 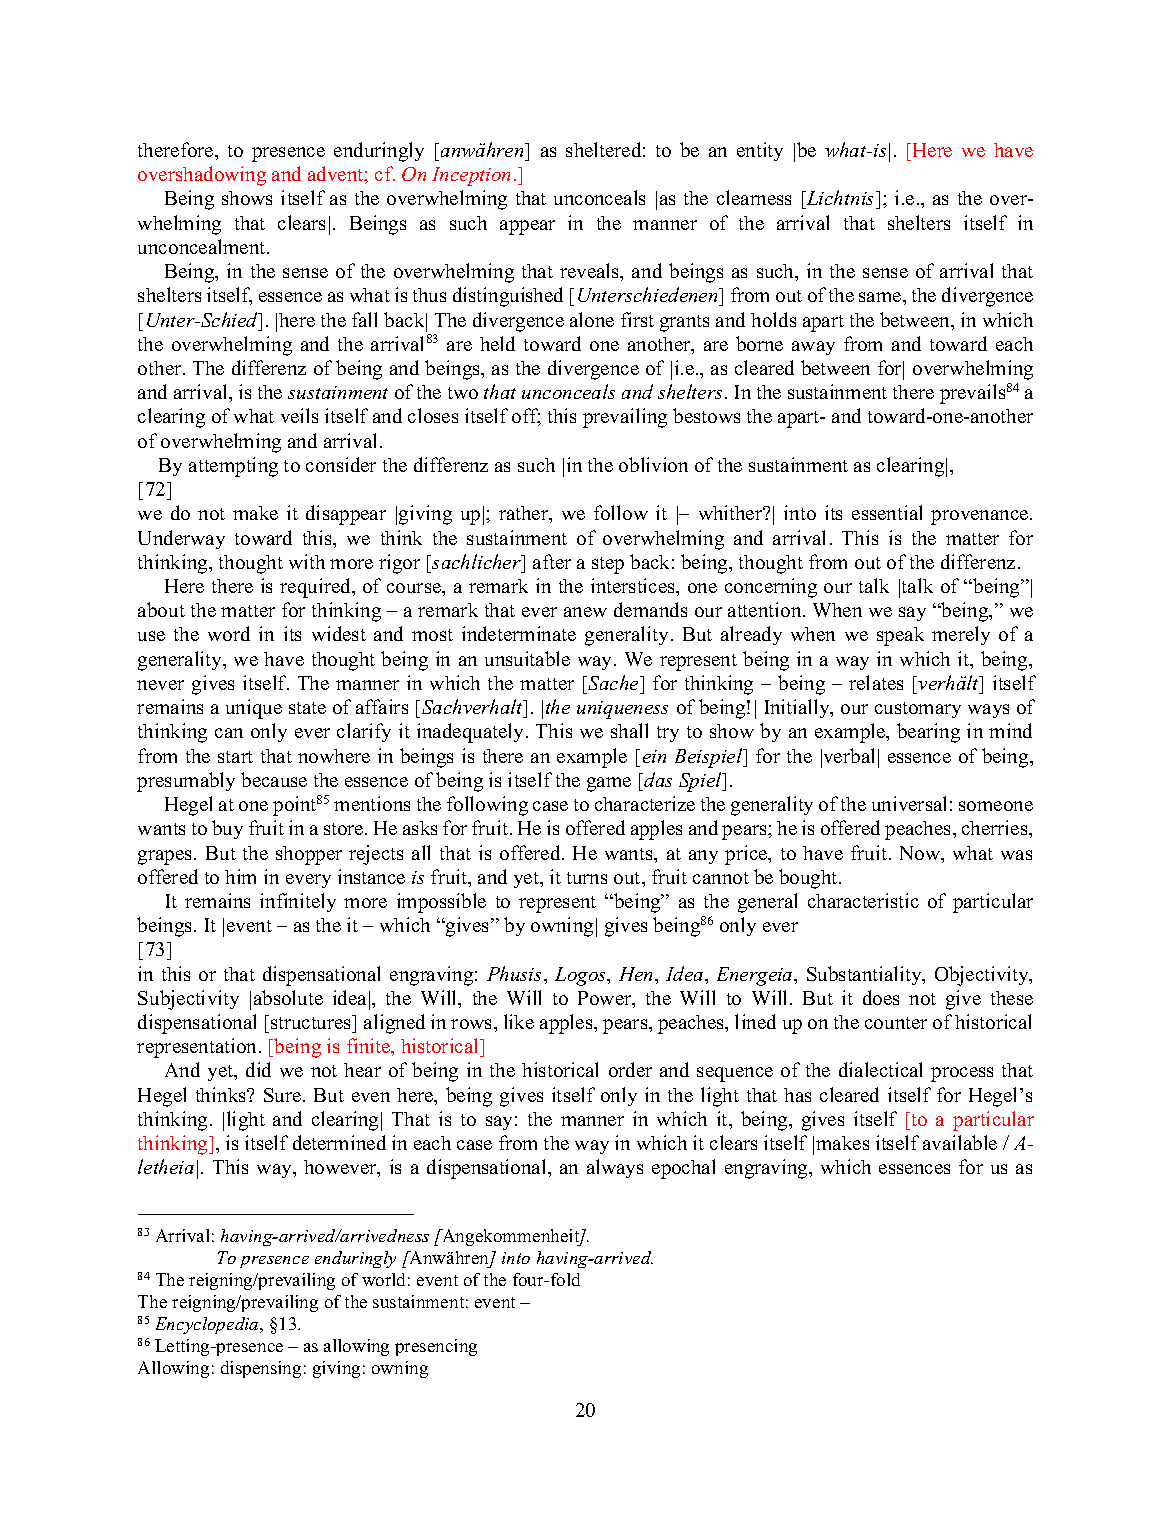 What do you see at coordinates (261, 1369) in the page?
I see `dispensing` at bounding box center [261, 1369].
